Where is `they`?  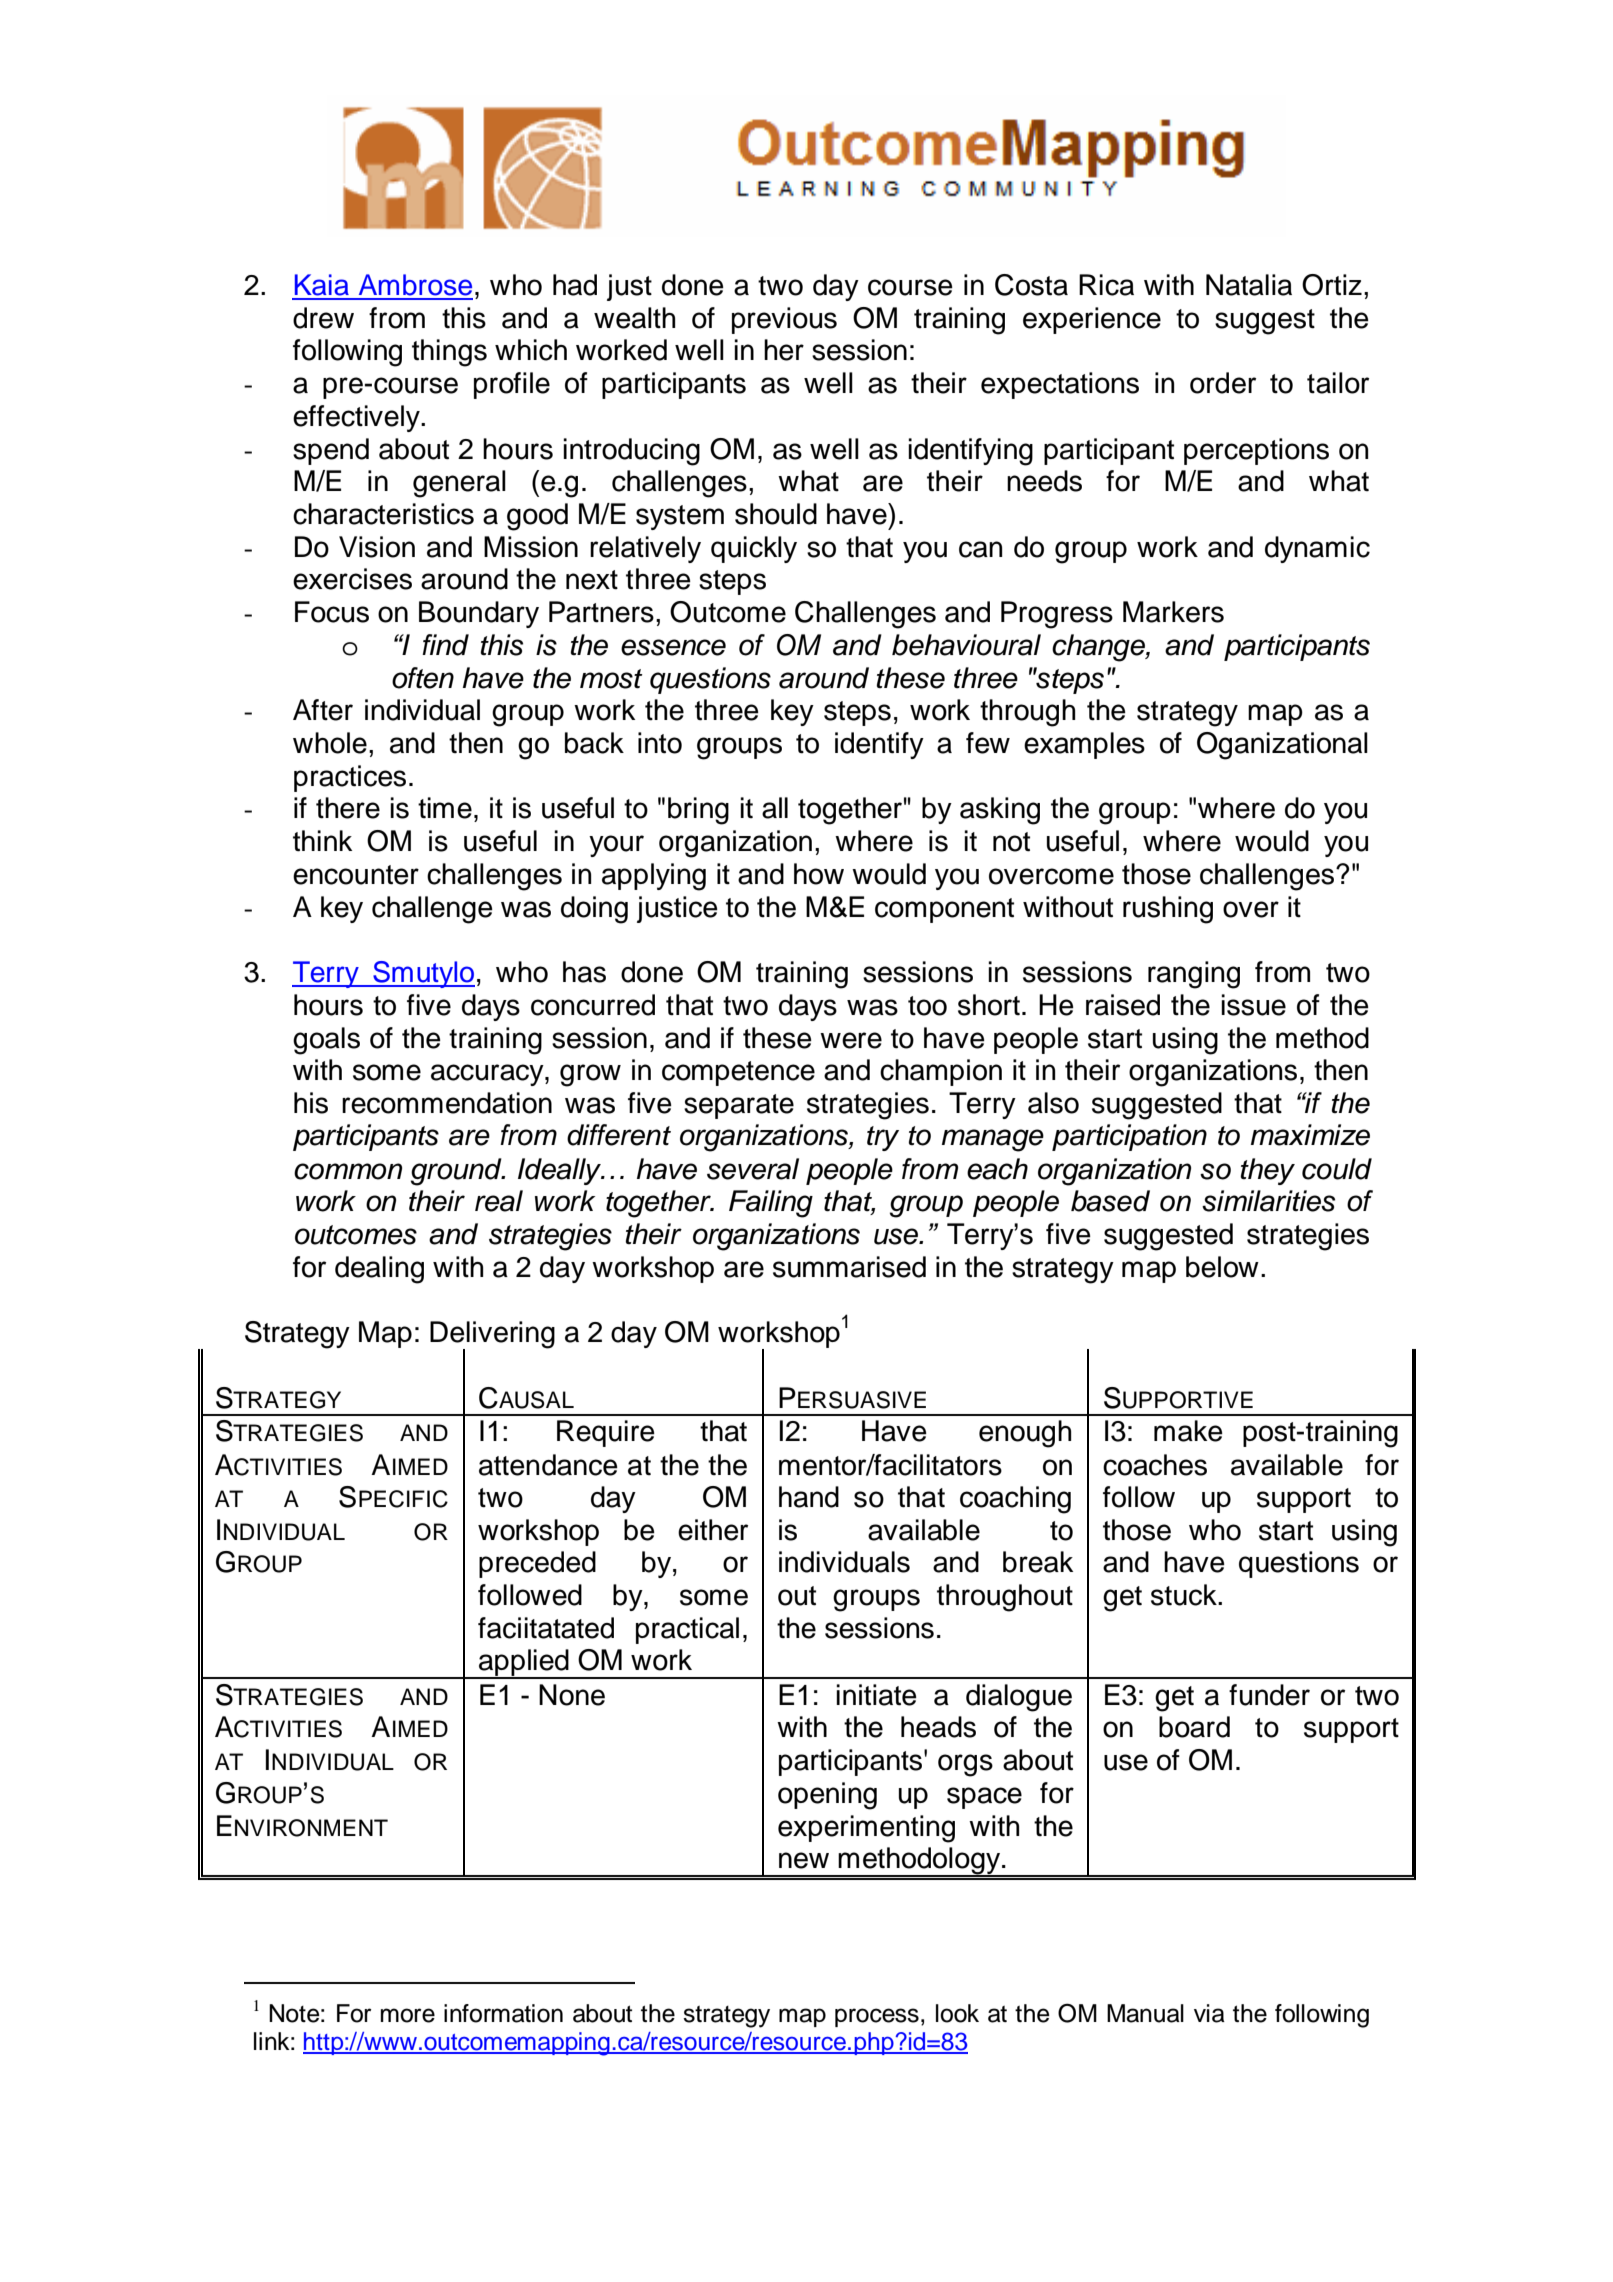
they is located at coordinates (1268, 1171).
